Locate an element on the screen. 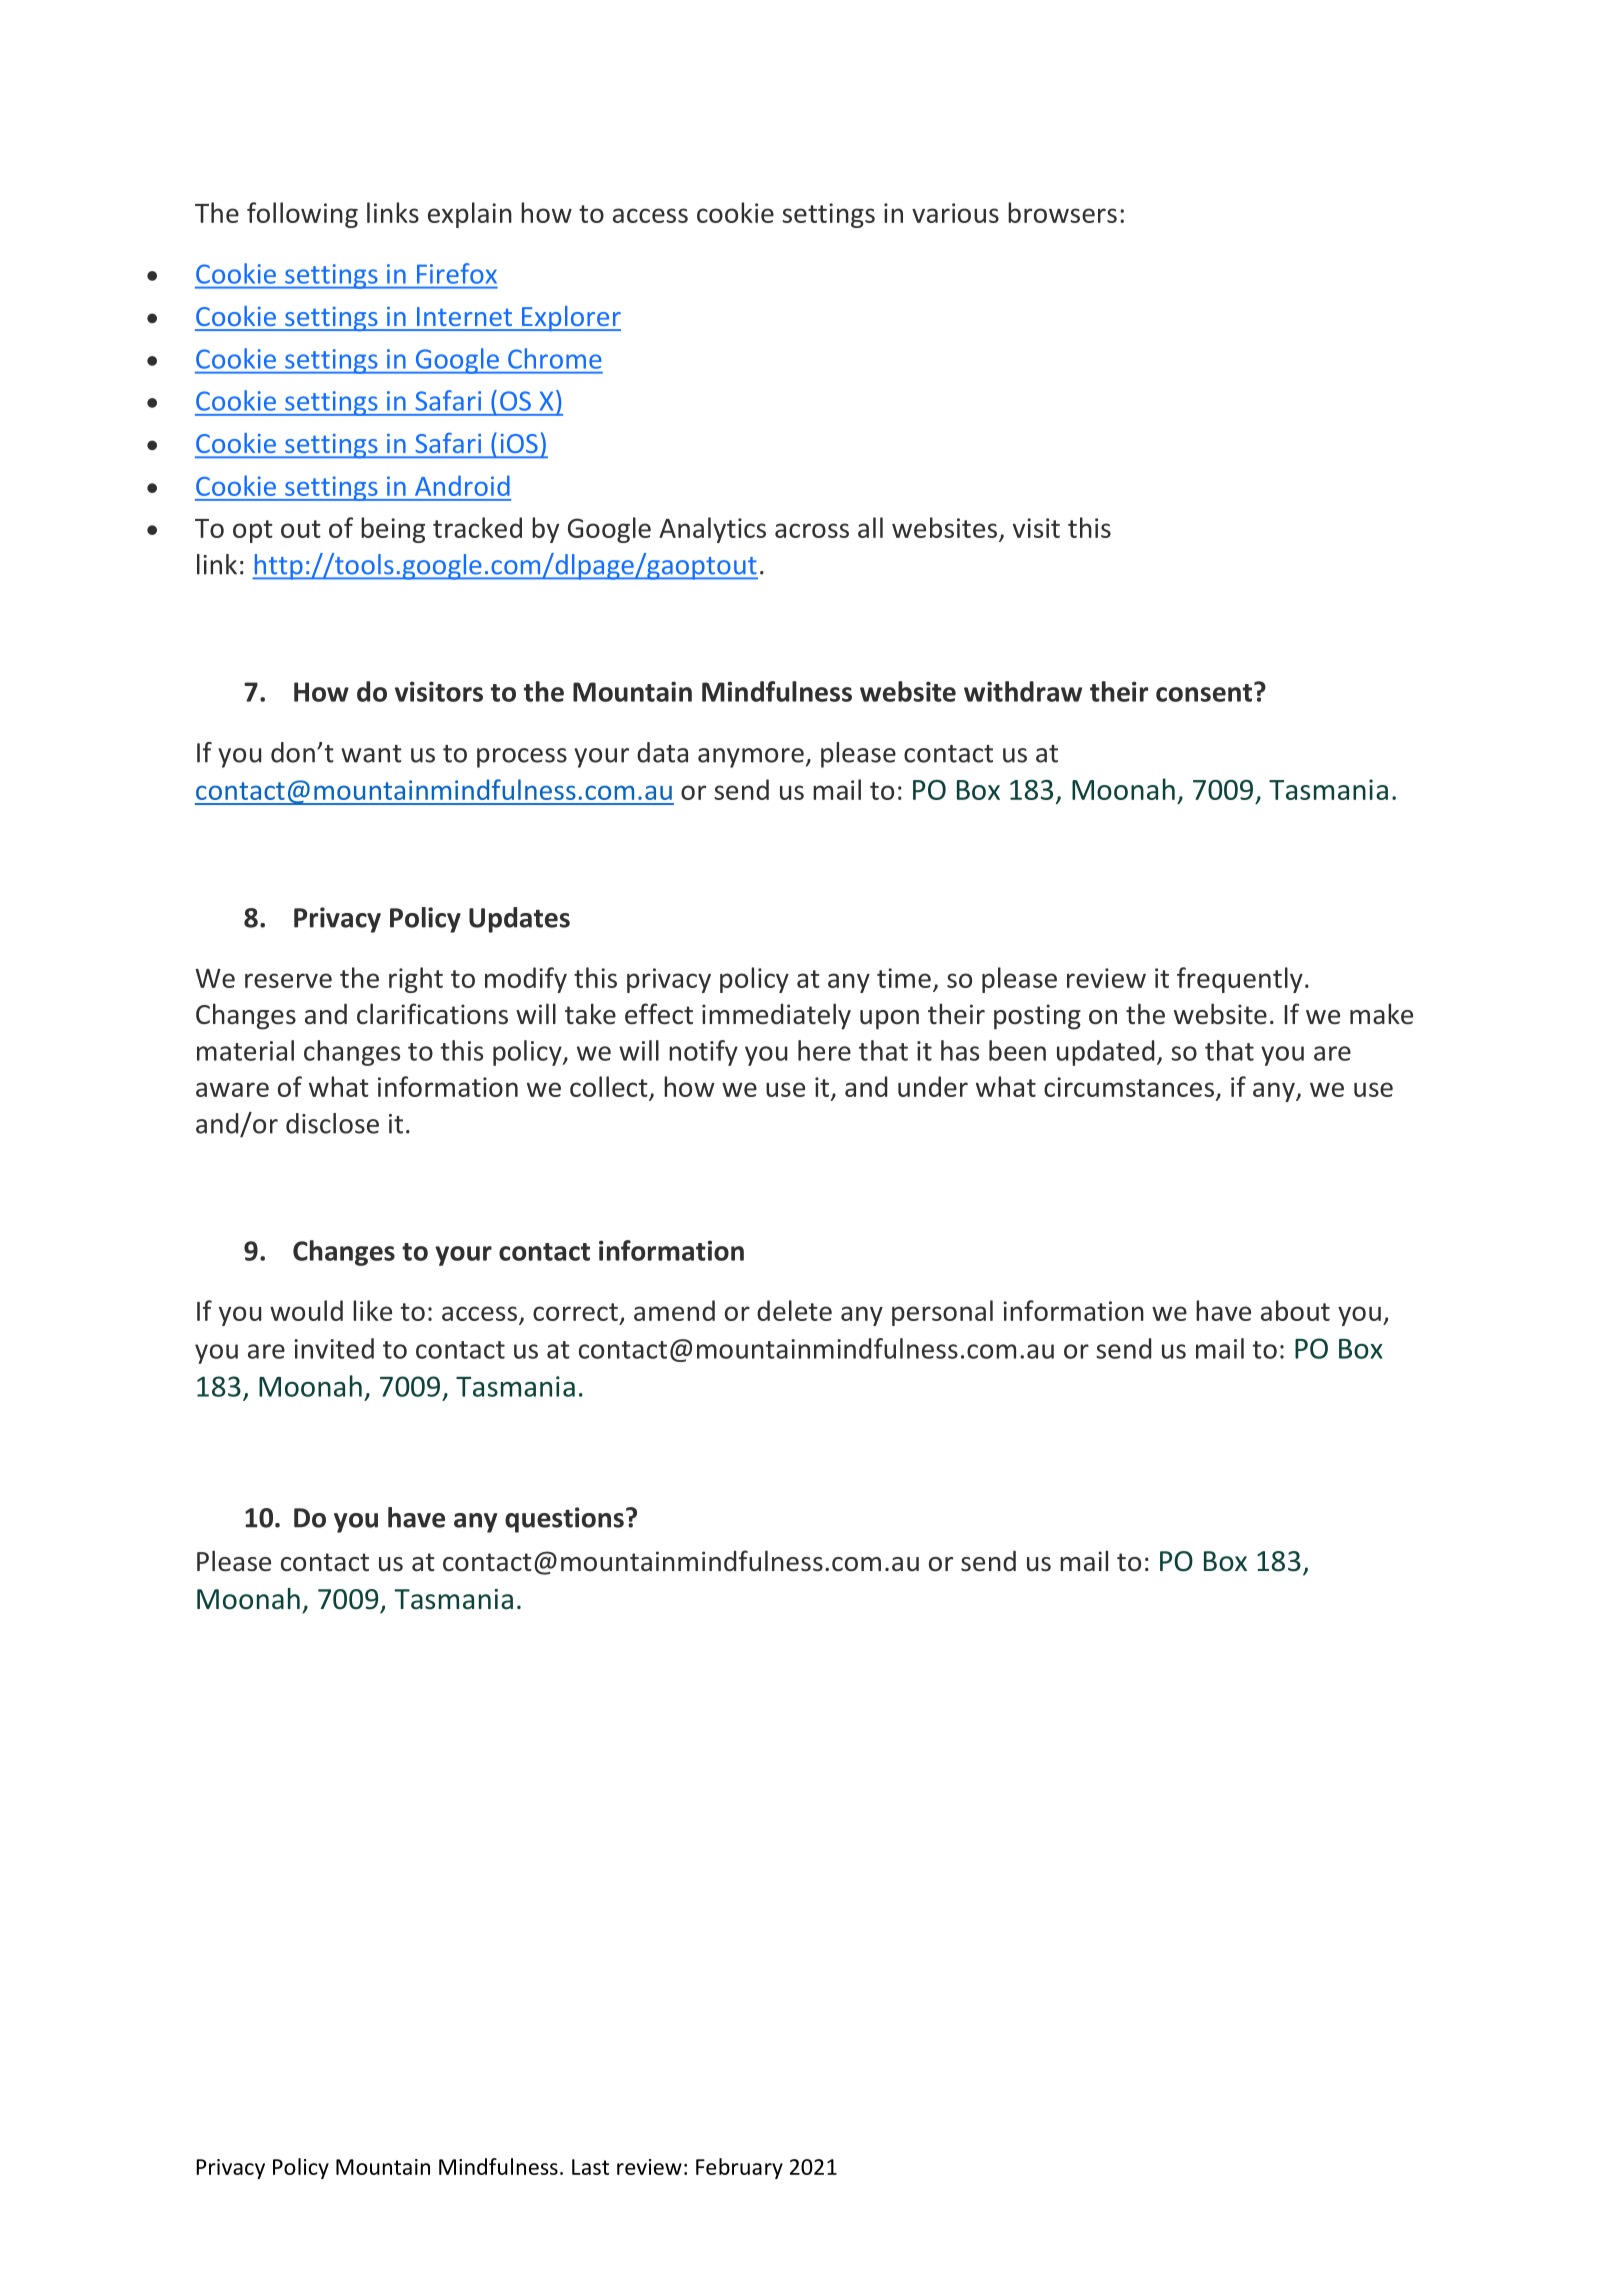 The height and width of the screenshot is (2277, 1610). about is located at coordinates (1295, 1310).
